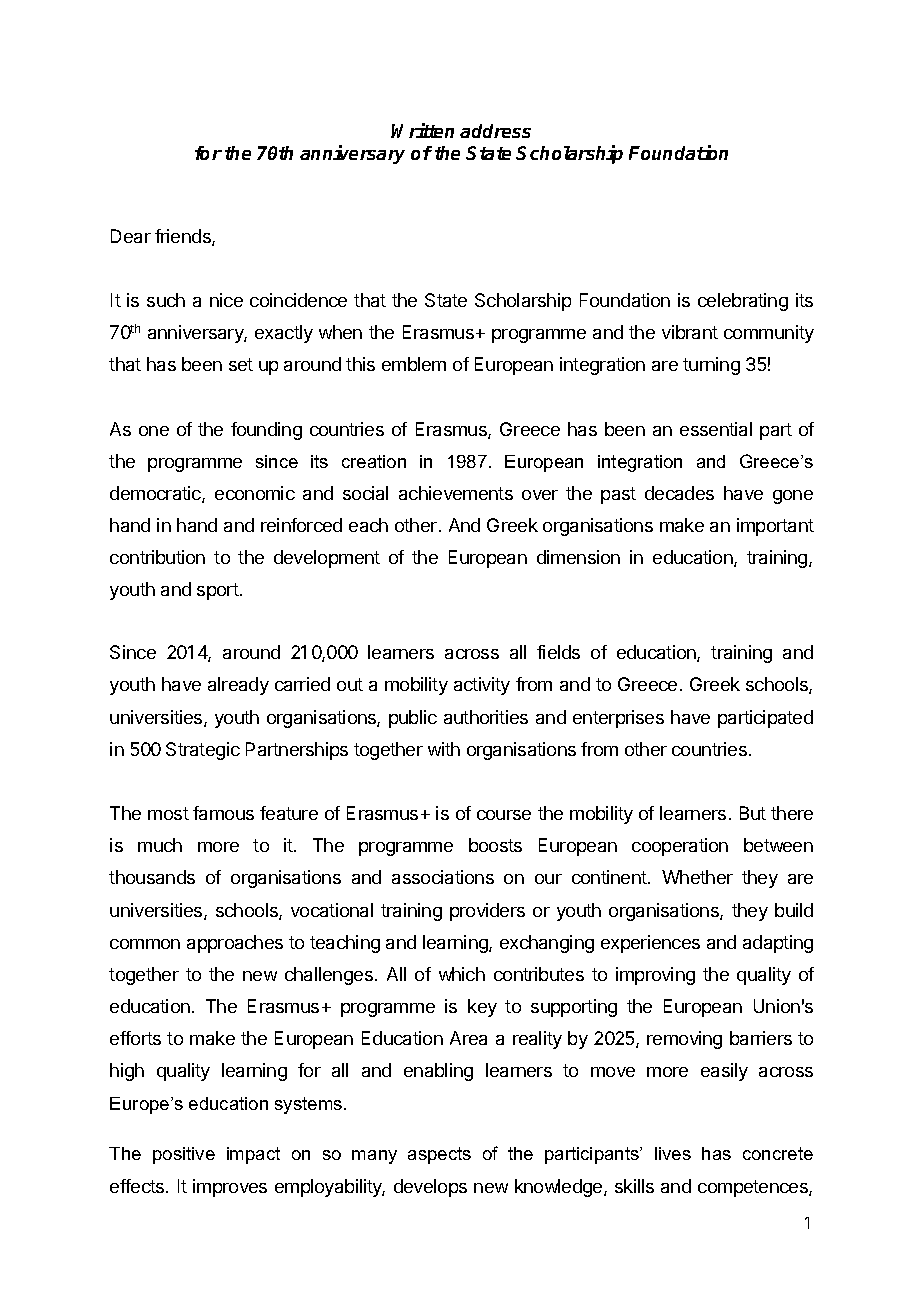 The height and width of the screenshot is (1308, 924). Describe the element at coordinates (495, 131) in the screenshot. I see `address` at that location.
